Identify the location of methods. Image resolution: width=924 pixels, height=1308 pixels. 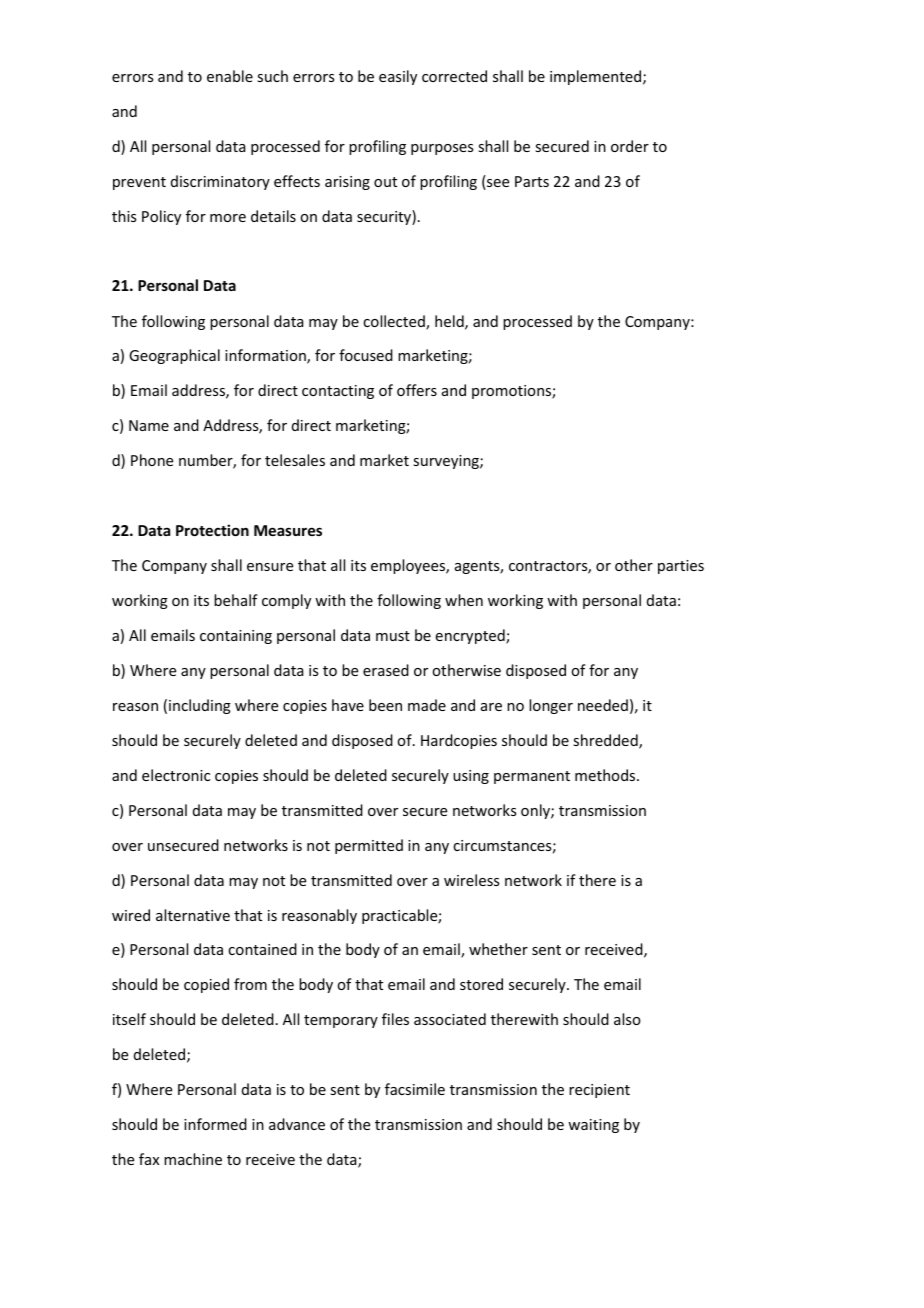
(606, 775).
